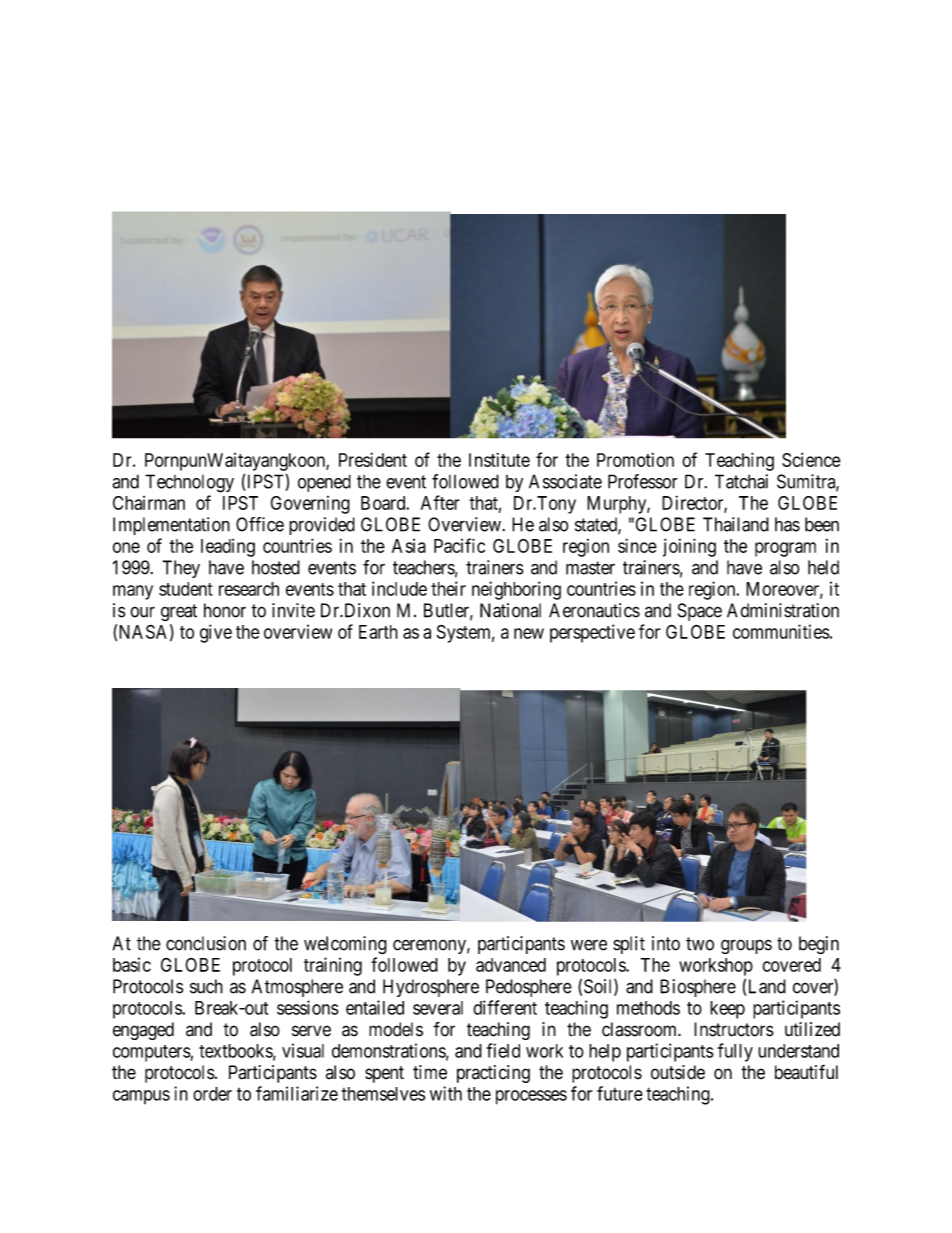  What do you see at coordinates (216, 633) in the page?
I see `give` at bounding box center [216, 633].
